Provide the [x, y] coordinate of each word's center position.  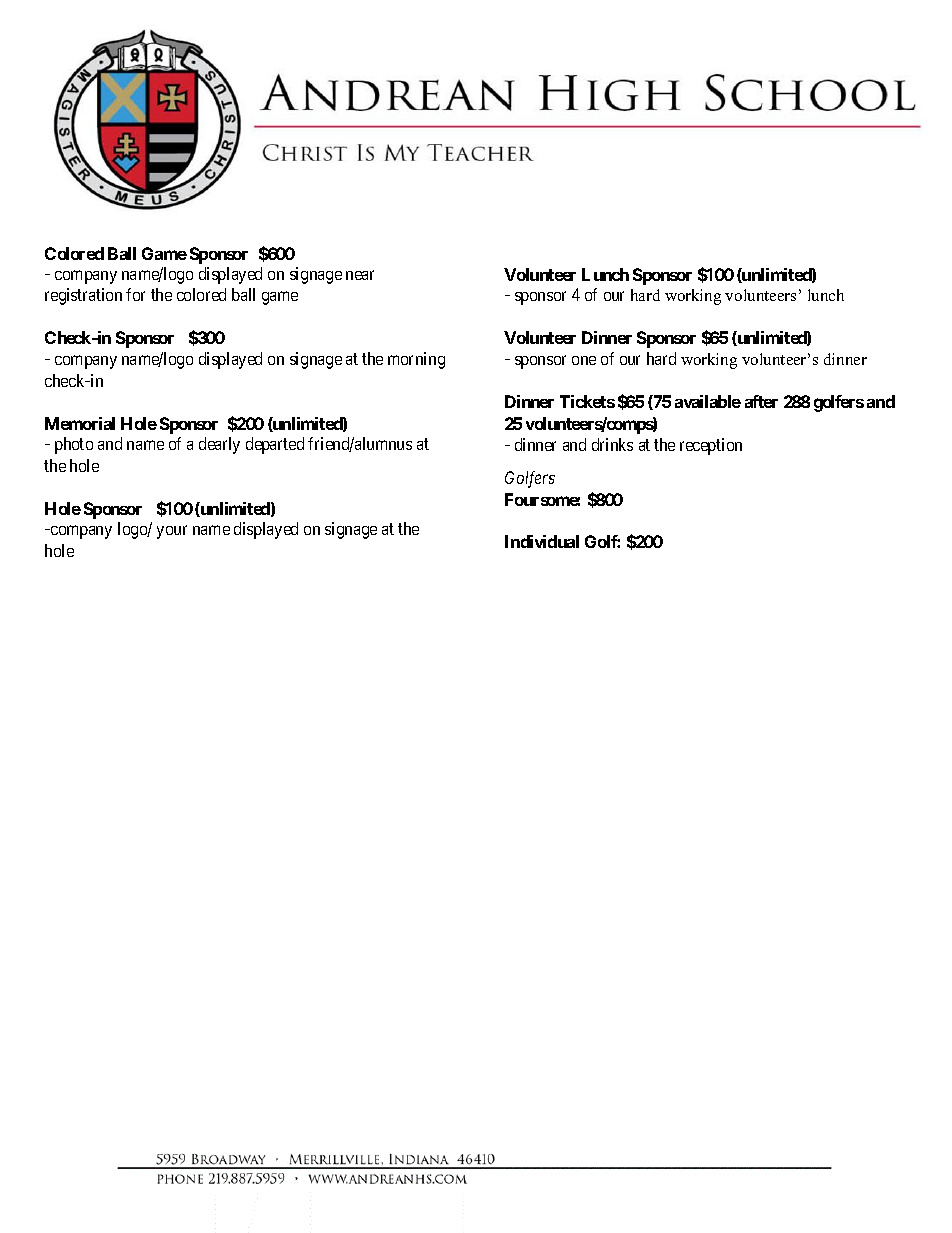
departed [275, 445]
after [761, 401]
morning [416, 360]
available [708, 401]
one [584, 360]
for [135, 294]
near [360, 275]
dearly [219, 445]
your [172, 532]
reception [711, 446]
